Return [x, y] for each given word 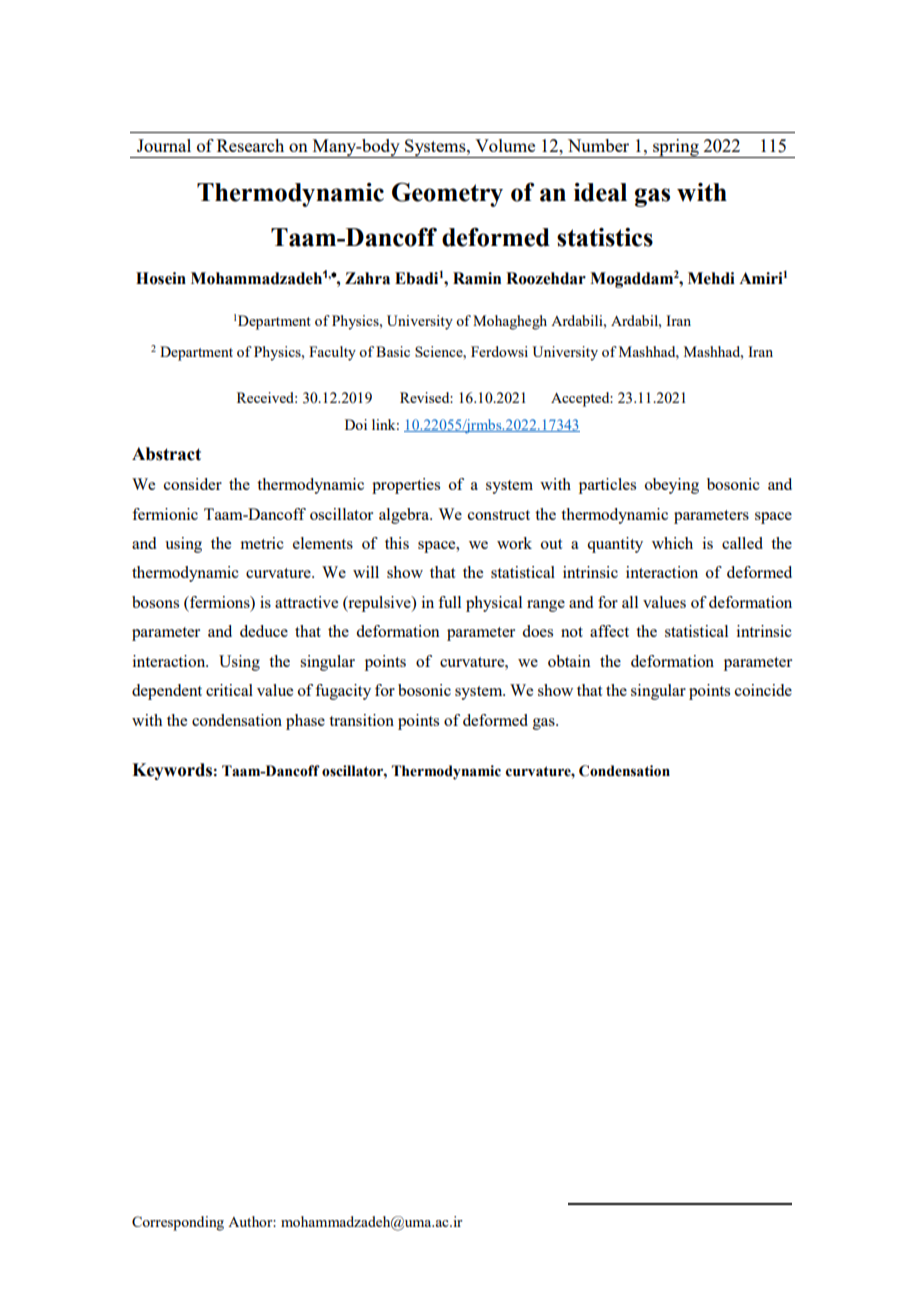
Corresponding [178, 1223]
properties [406, 486]
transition [361, 720]
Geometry [447, 194]
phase [305, 722]
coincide [763, 690]
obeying [672, 486]
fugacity [343, 692]
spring [676, 148]
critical [229, 690]
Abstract [166, 454]
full [449, 602]
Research [250, 145]
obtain [569, 661]
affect [609, 631]
